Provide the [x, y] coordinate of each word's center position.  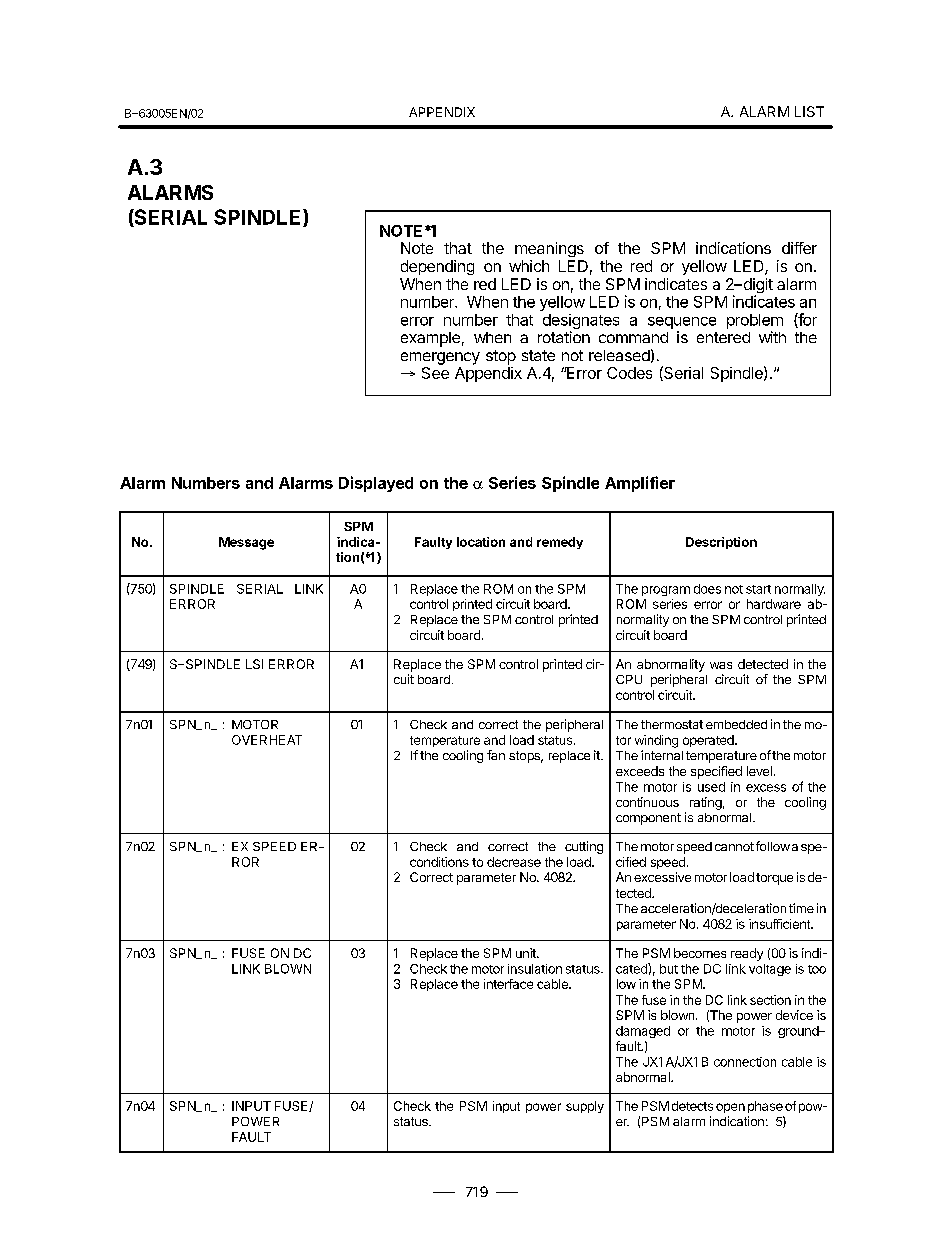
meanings [549, 249]
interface [508, 984]
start [758, 589]
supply [585, 1107]
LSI [254, 664]
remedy [560, 543]
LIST [809, 111]
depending [437, 267]
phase [765, 1107]
